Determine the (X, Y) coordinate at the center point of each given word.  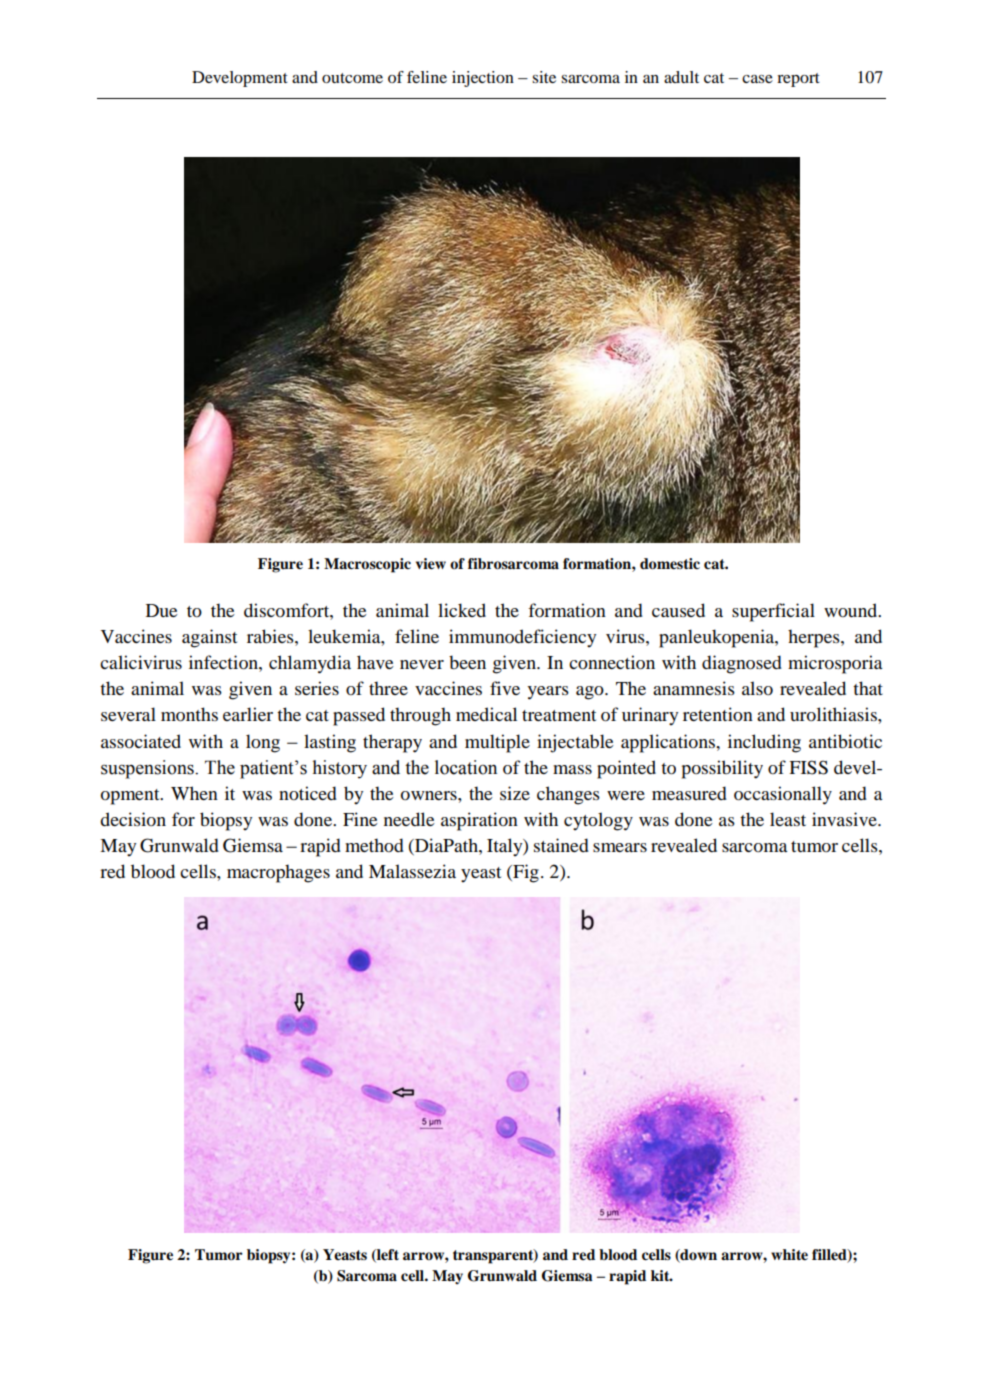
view (431, 564)
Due (161, 610)
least (788, 819)
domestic (670, 564)
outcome (352, 78)
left (387, 1255)
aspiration (479, 821)
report (798, 80)
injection (483, 79)
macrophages (278, 873)
